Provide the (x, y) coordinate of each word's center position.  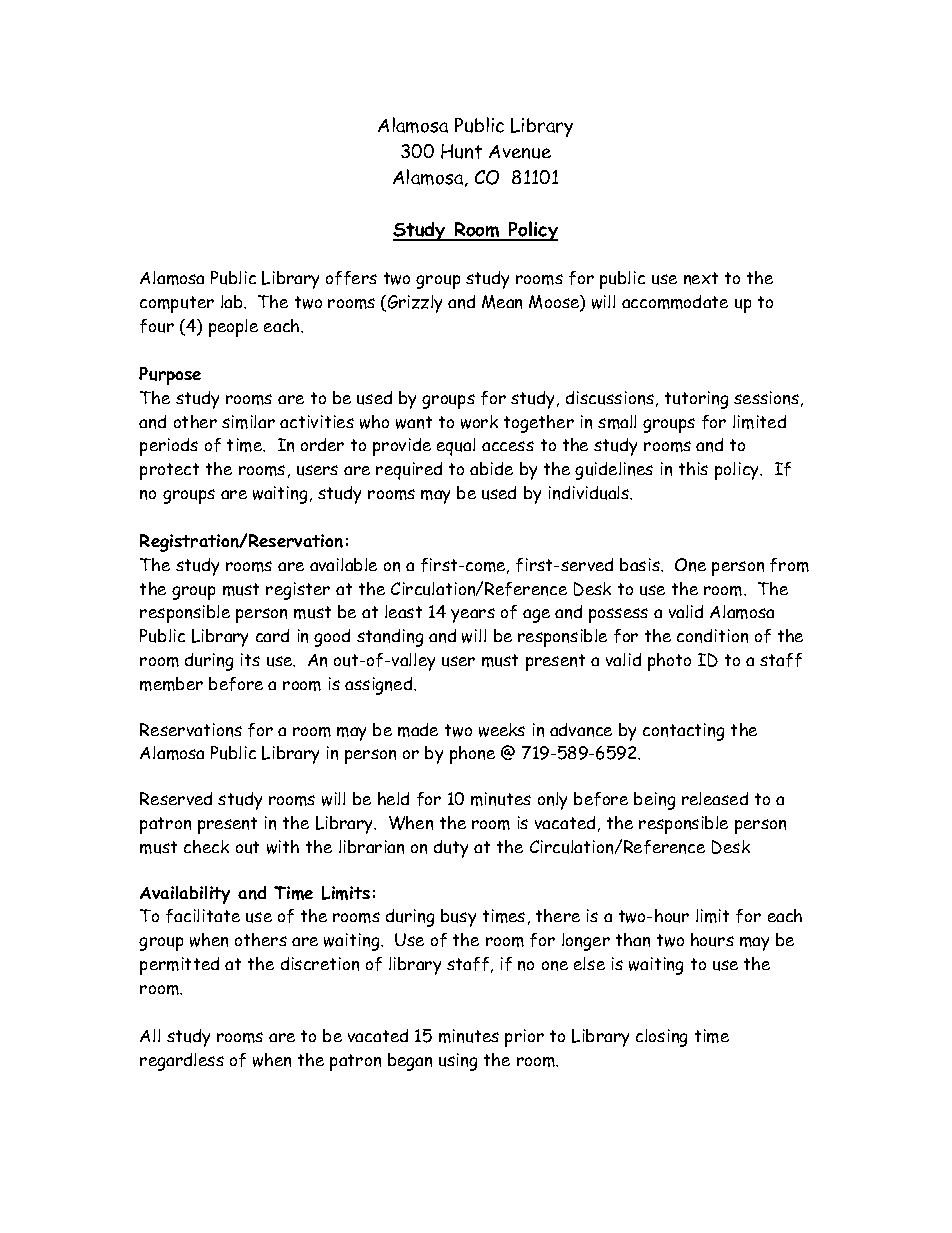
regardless (182, 1062)
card (272, 635)
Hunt (461, 151)
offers (351, 278)
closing (661, 1038)
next (701, 278)
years (473, 615)
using (458, 1062)
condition (712, 636)
